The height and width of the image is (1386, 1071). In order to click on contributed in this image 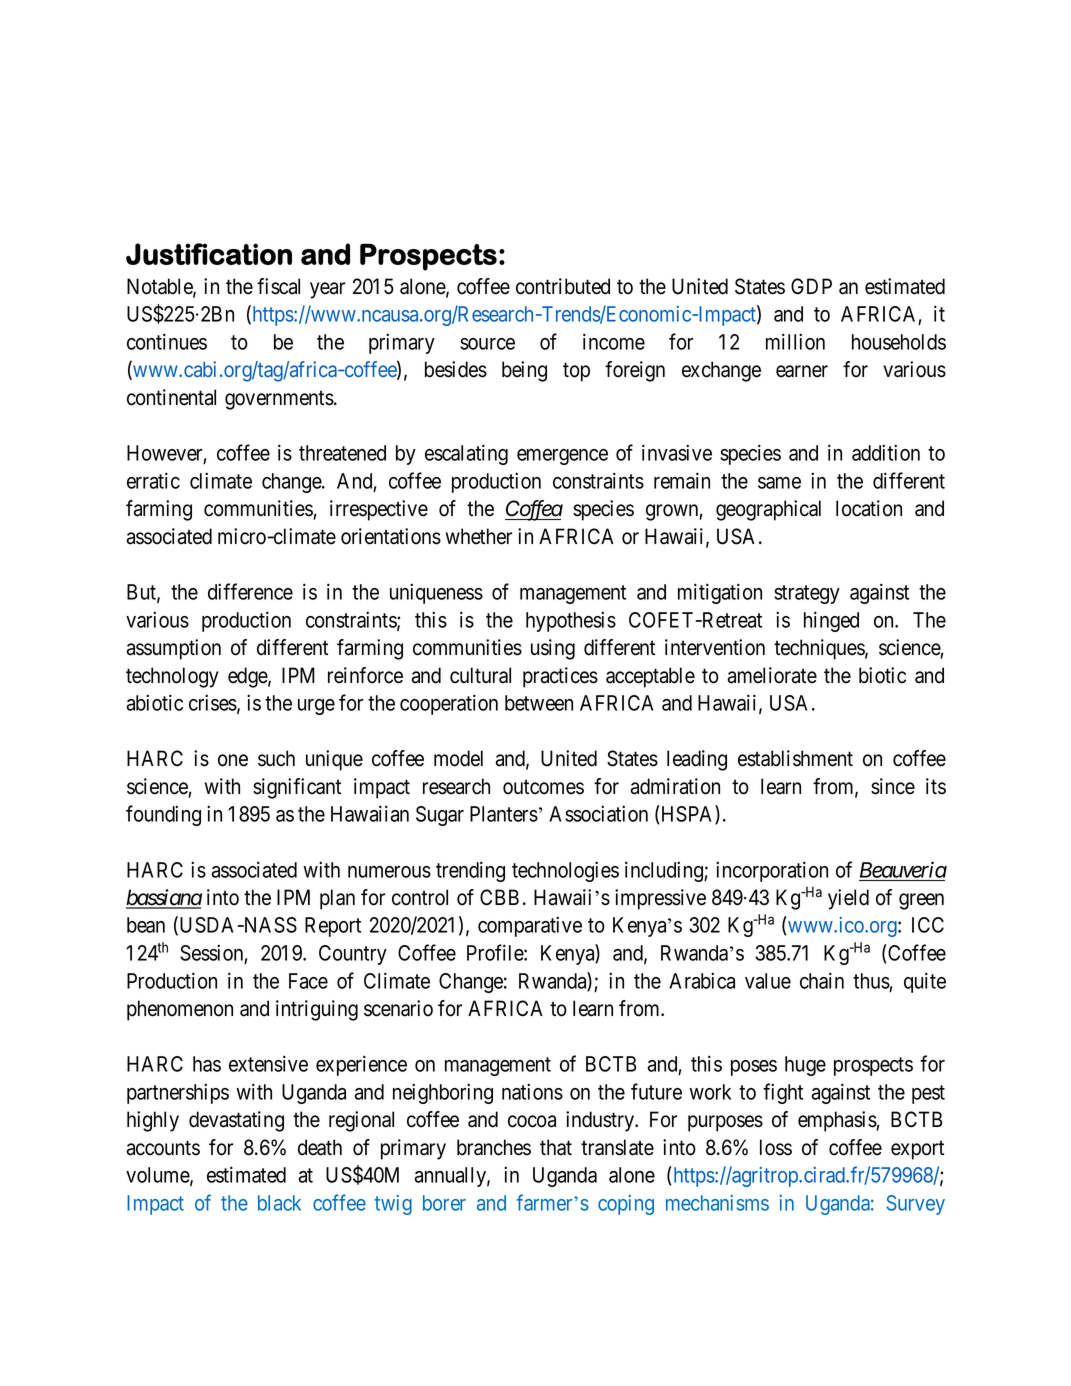, I will do `click(563, 286)`.
